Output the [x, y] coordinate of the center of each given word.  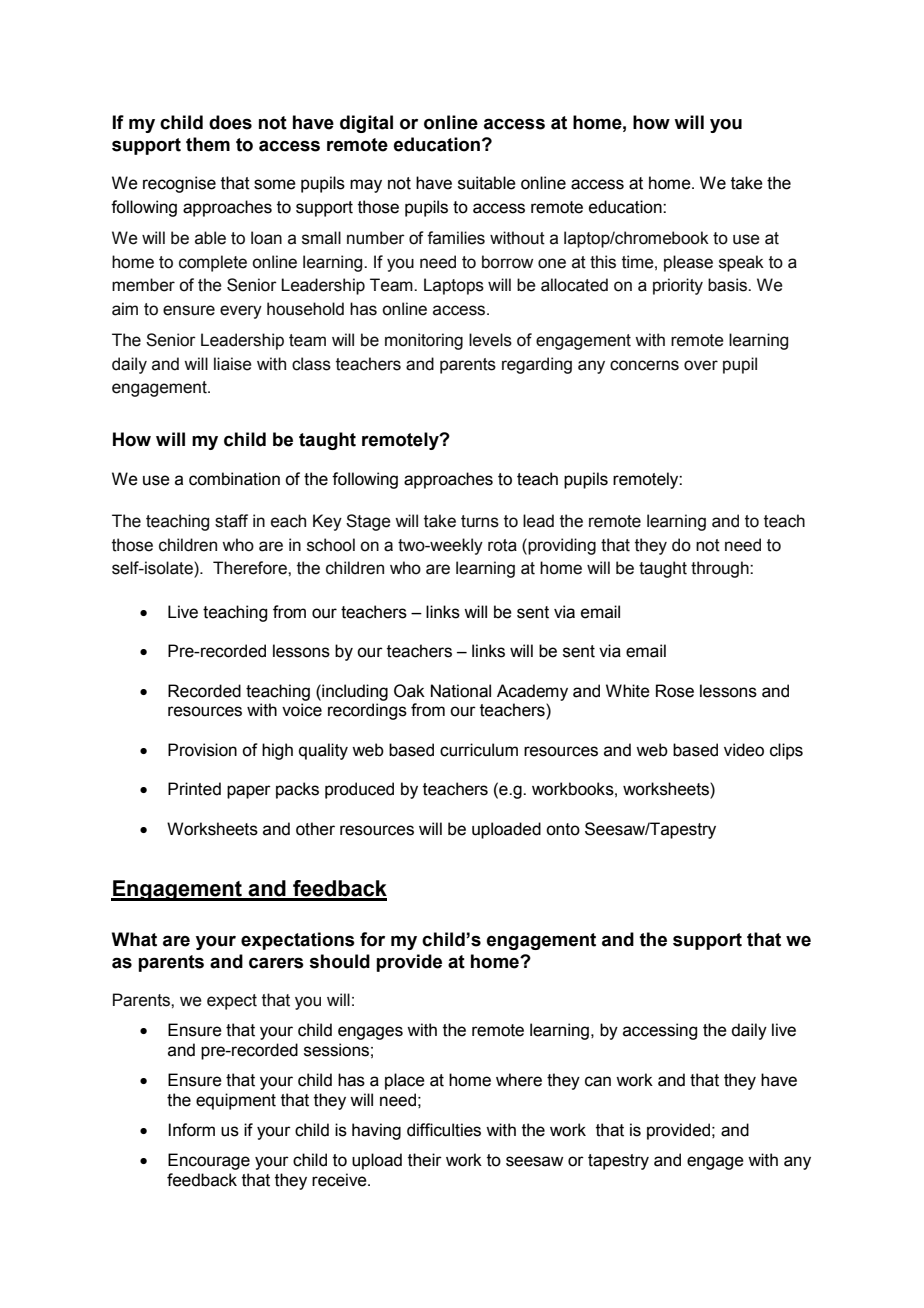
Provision [202, 750]
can [598, 1081]
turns [480, 521]
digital [366, 124]
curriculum [479, 750]
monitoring [424, 341]
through [721, 569]
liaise [233, 364]
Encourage [209, 1161]
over [701, 365]
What [134, 939]
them [208, 144]
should [339, 961]
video [744, 750]
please [688, 263]
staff [231, 521]
